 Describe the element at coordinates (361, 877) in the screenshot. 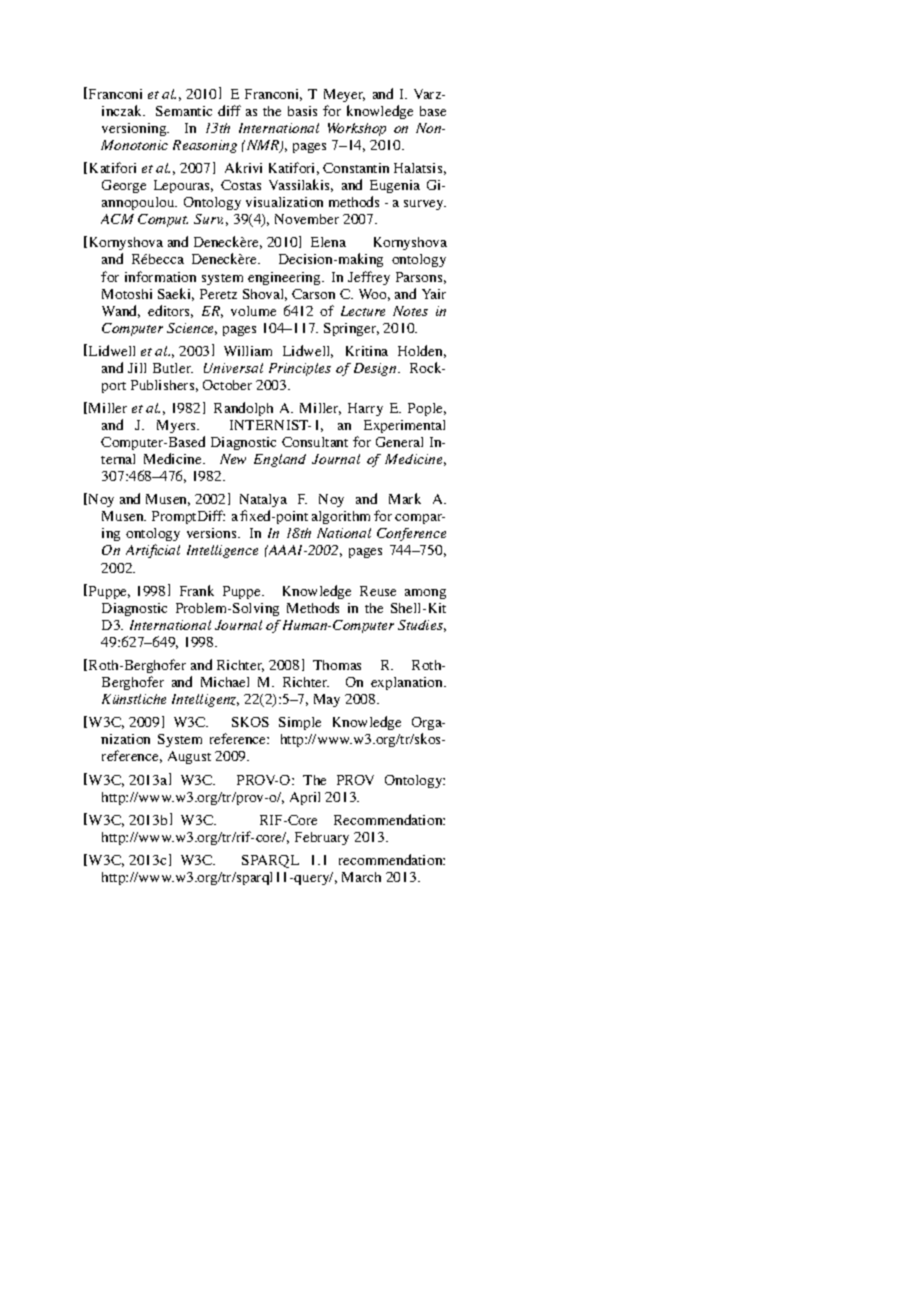

I see `March` at that location.
